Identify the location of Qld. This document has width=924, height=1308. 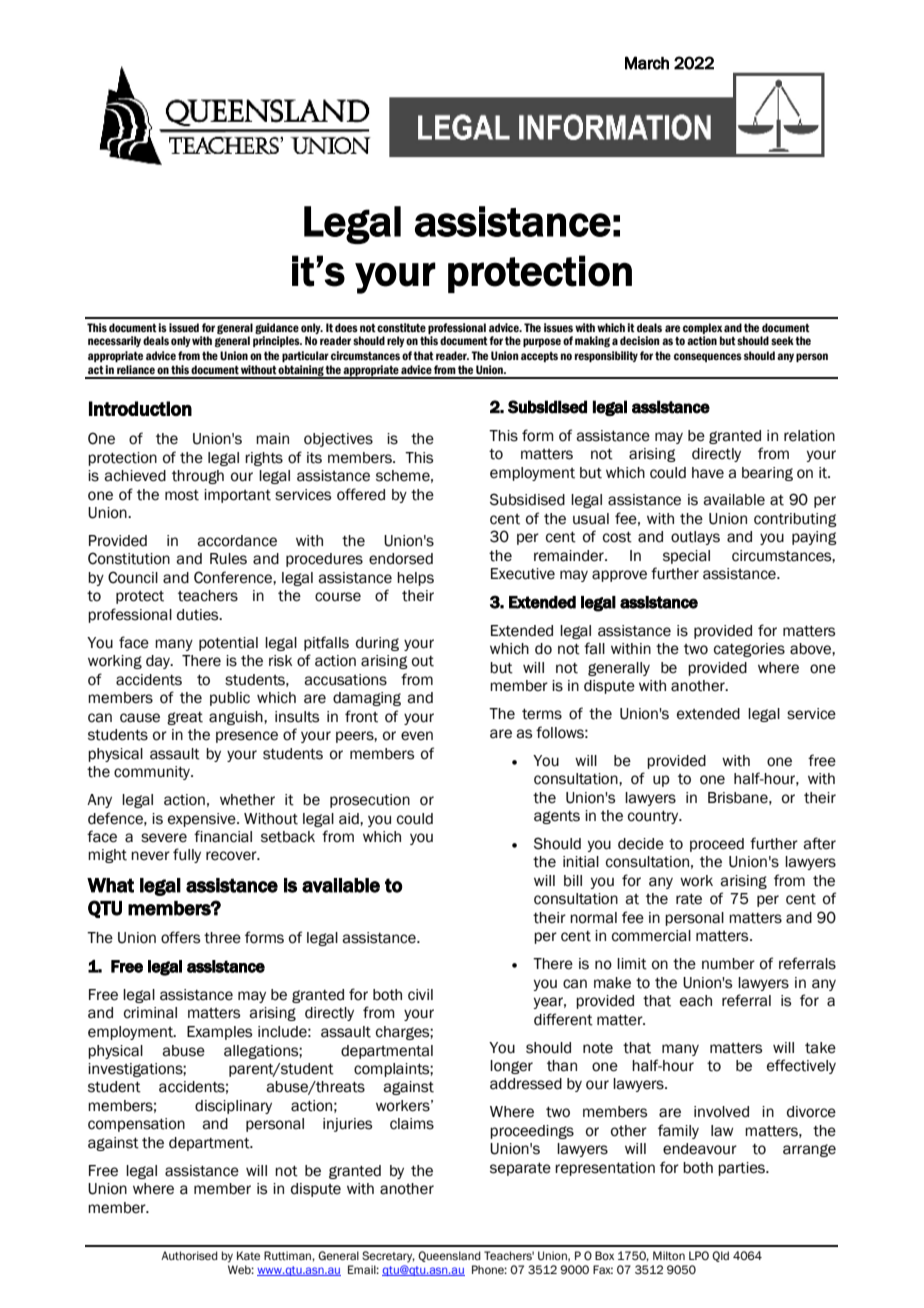
(720, 1256).
